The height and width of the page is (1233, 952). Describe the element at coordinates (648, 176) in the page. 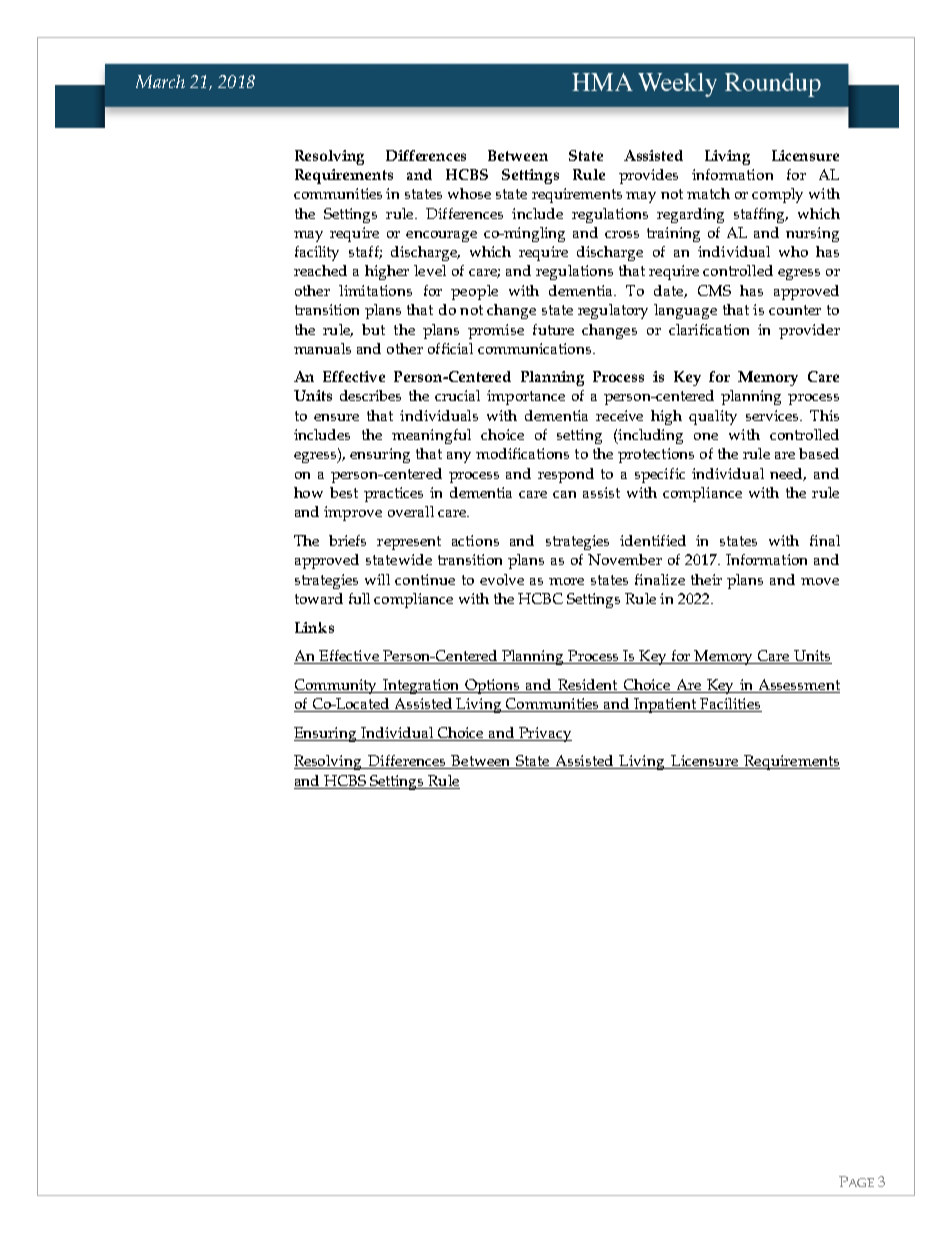

I see `provides` at that location.
